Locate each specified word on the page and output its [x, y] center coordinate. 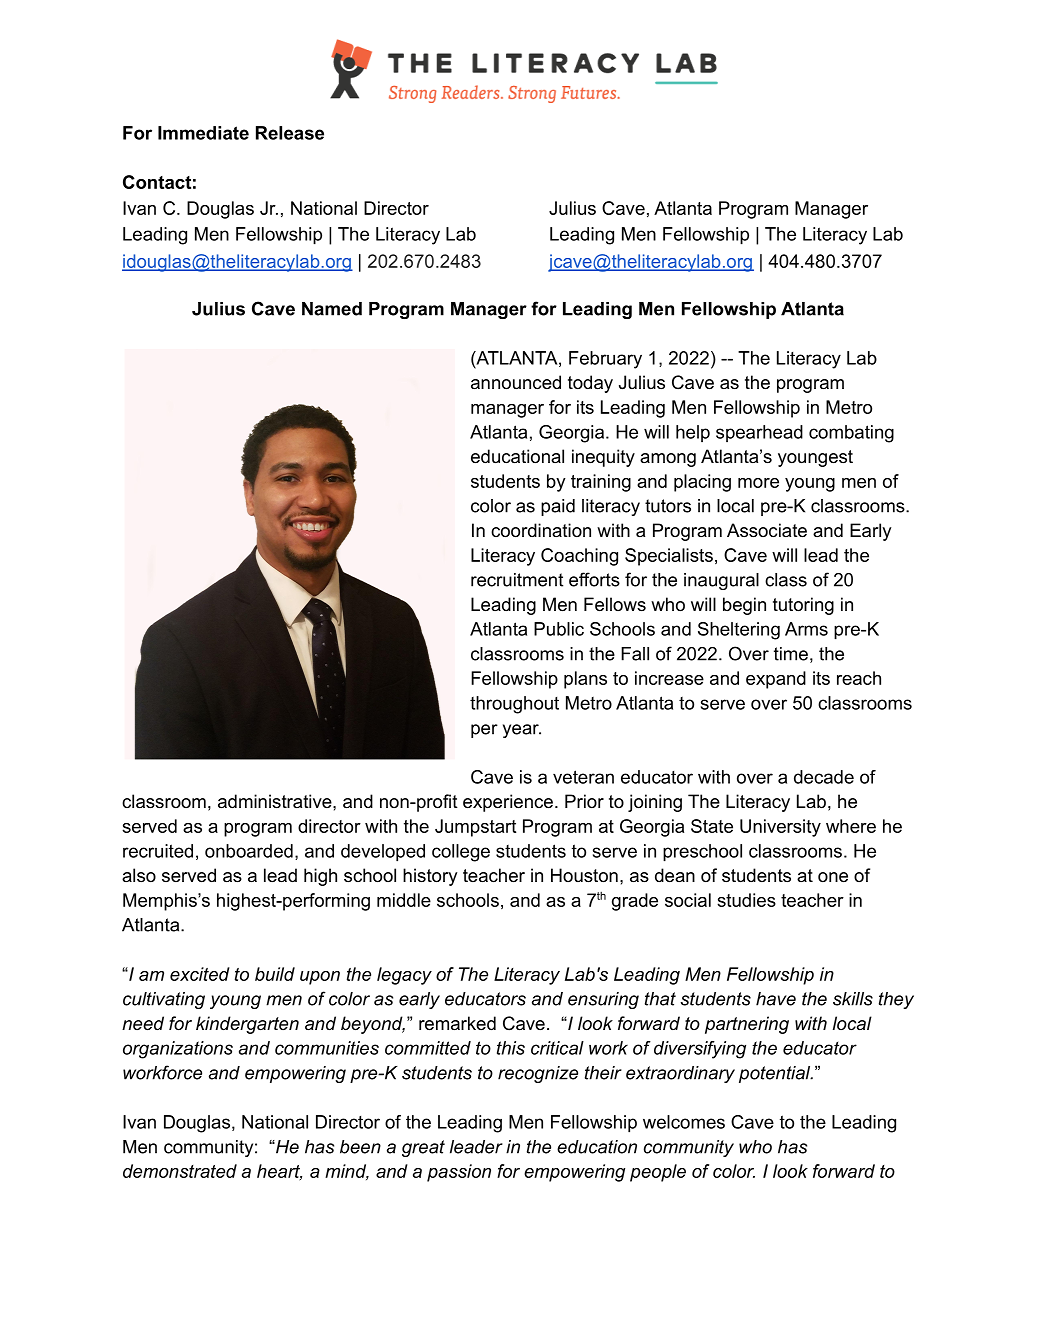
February [605, 360]
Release [290, 133]
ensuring [603, 1000]
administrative [276, 801]
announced [516, 382]
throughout [514, 705]
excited [200, 974]
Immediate [203, 133]
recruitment [517, 580]
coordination [541, 530]
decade [824, 777]
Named [332, 309]
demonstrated [180, 1171]
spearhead [759, 433]
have [776, 999]
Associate [767, 530]
